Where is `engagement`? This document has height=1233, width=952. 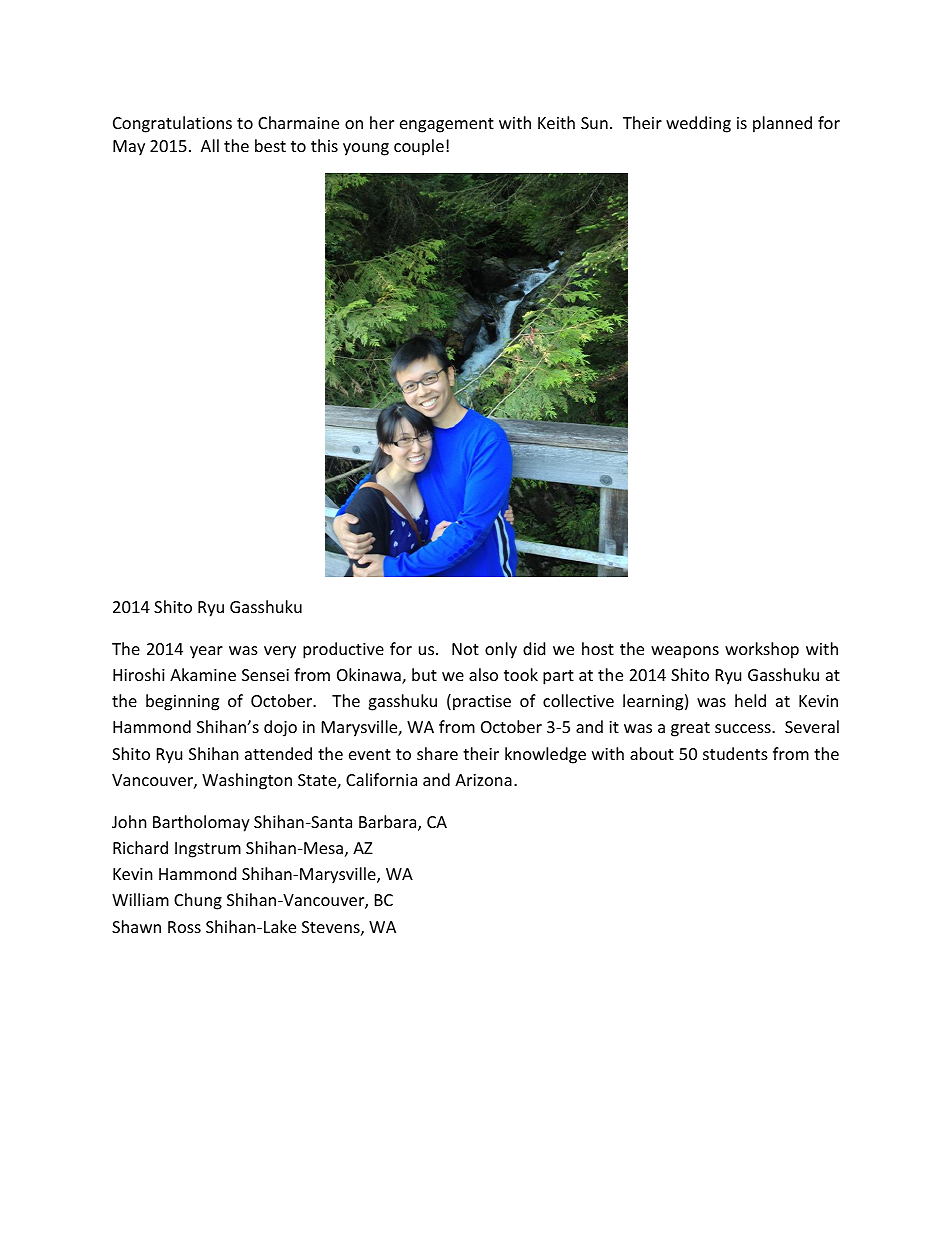 engagement is located at coordinates (447, 125).
